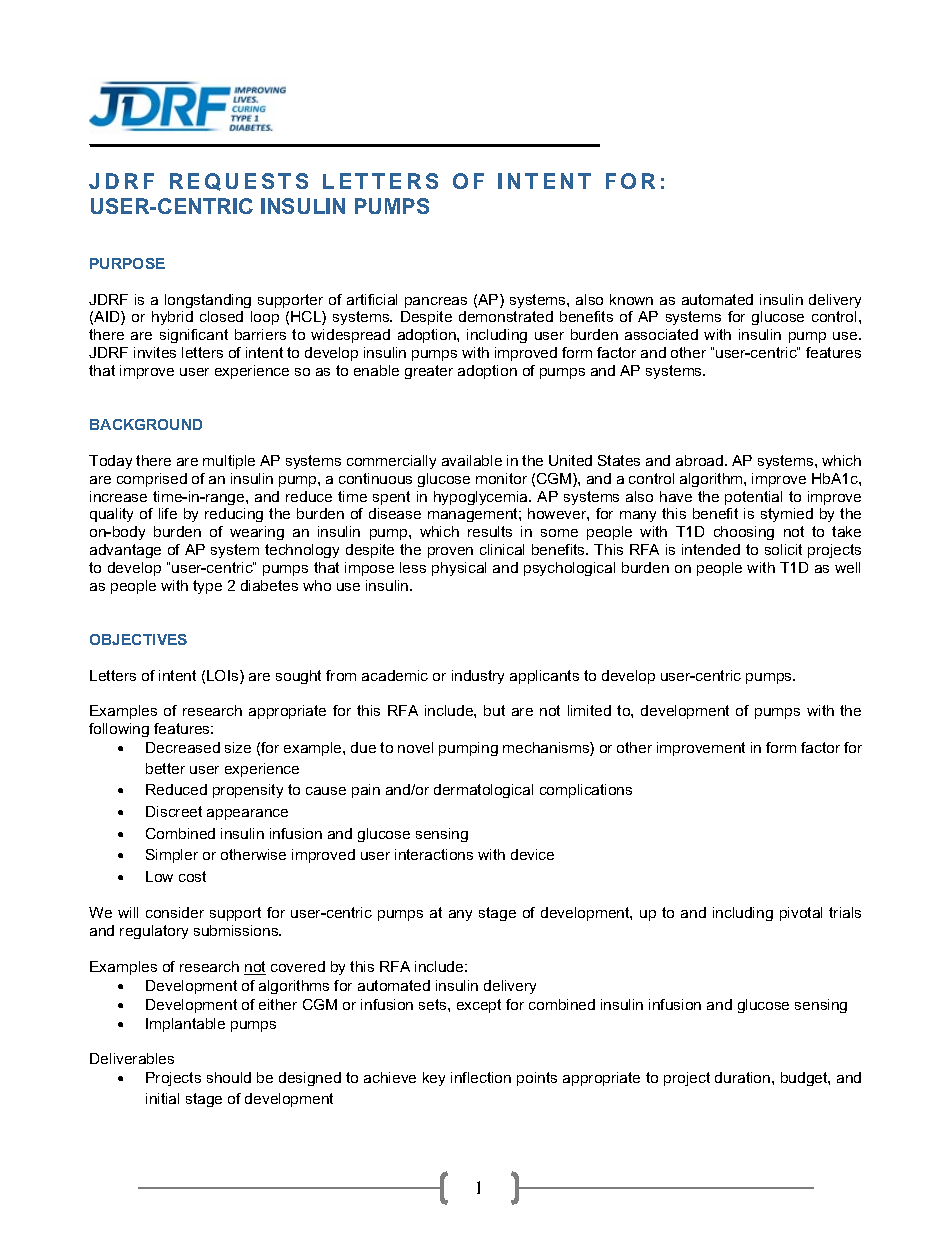 Image resolution: width=952 pixels, height=1233 pixels. I want to click on inflection, so click(481, 1077).
